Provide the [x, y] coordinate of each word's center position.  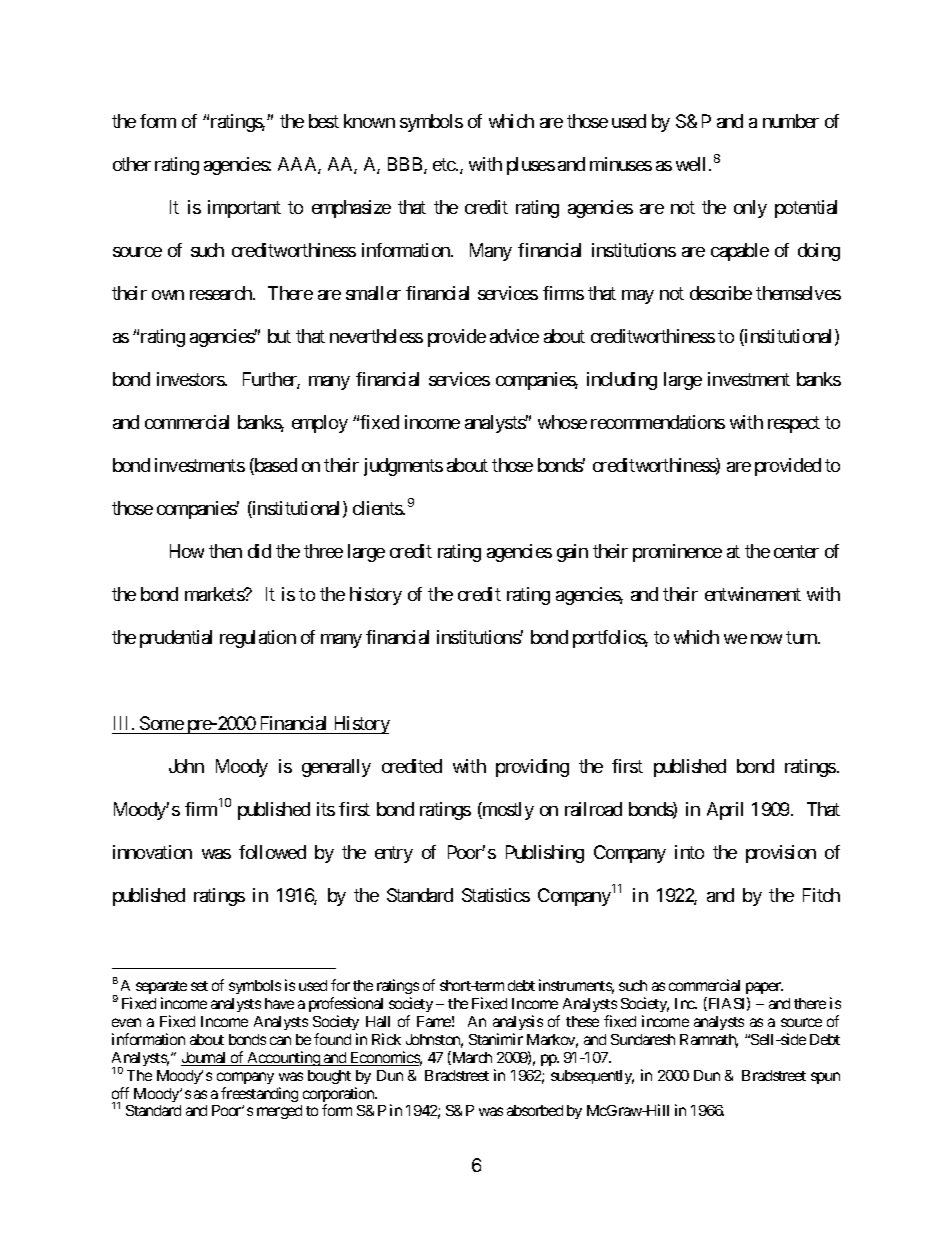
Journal [205, 1059]
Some [162, 723]
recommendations [658, 422]
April [725, 811]
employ [320, 424]
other [132, 164]
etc [444, 165]
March [471, 1058]
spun [825, 1078]
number [791, 121]
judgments [403, 467]
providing [532, 768]
